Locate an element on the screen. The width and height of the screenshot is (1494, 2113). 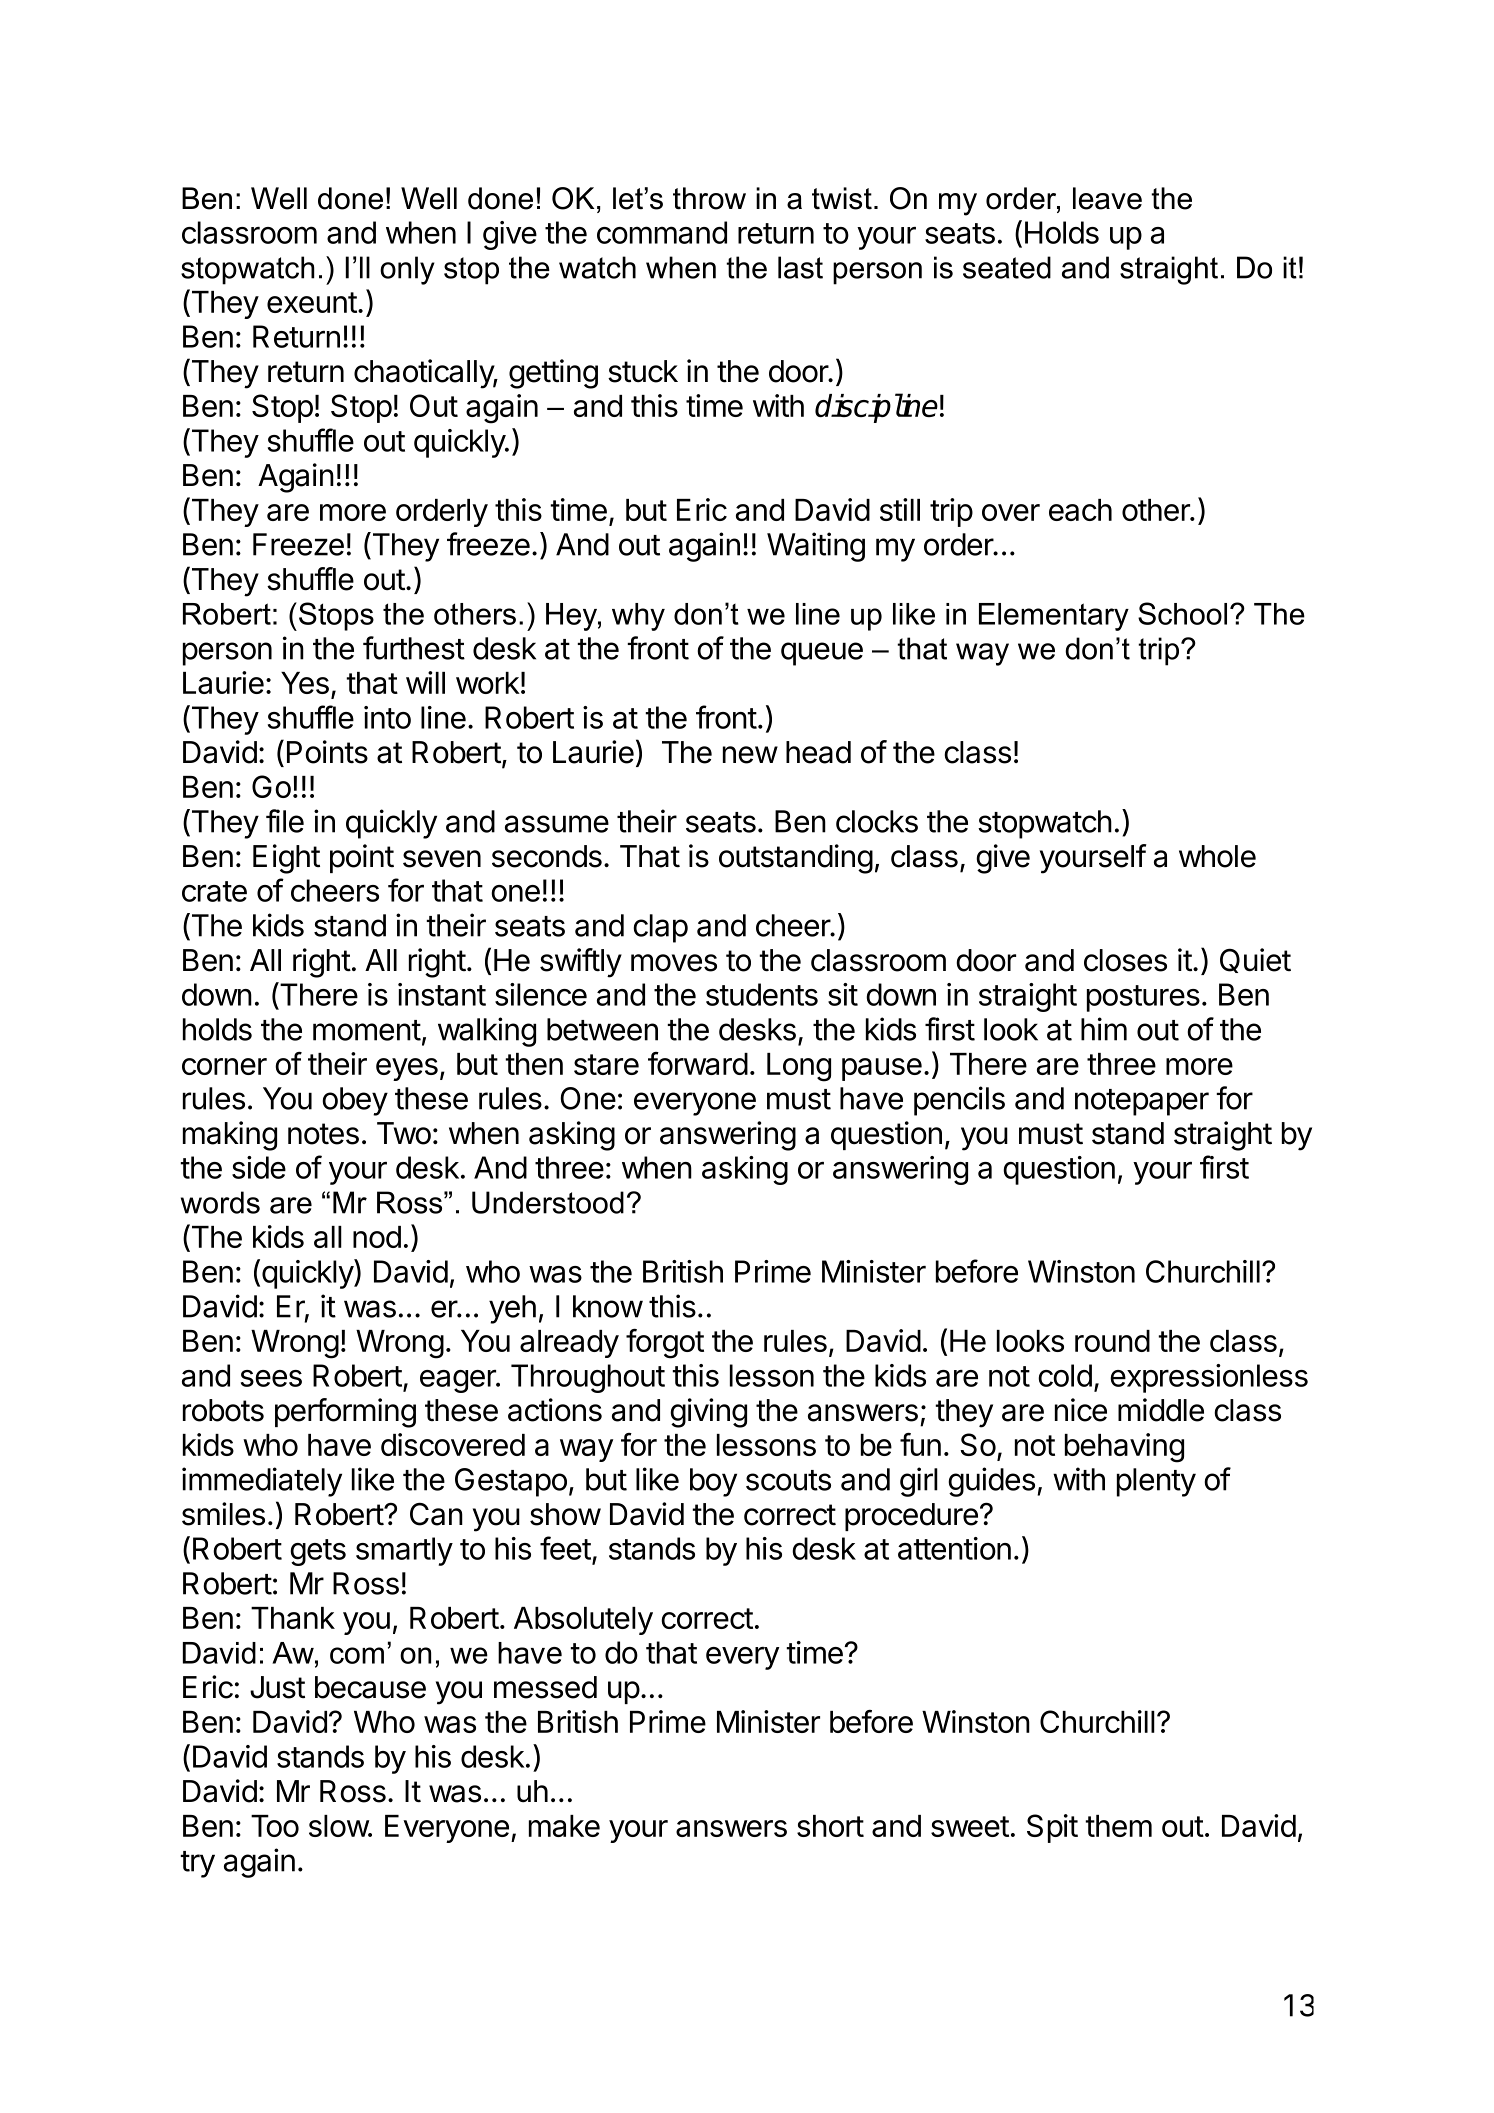
slow is located at coordinates (339, 1826).
